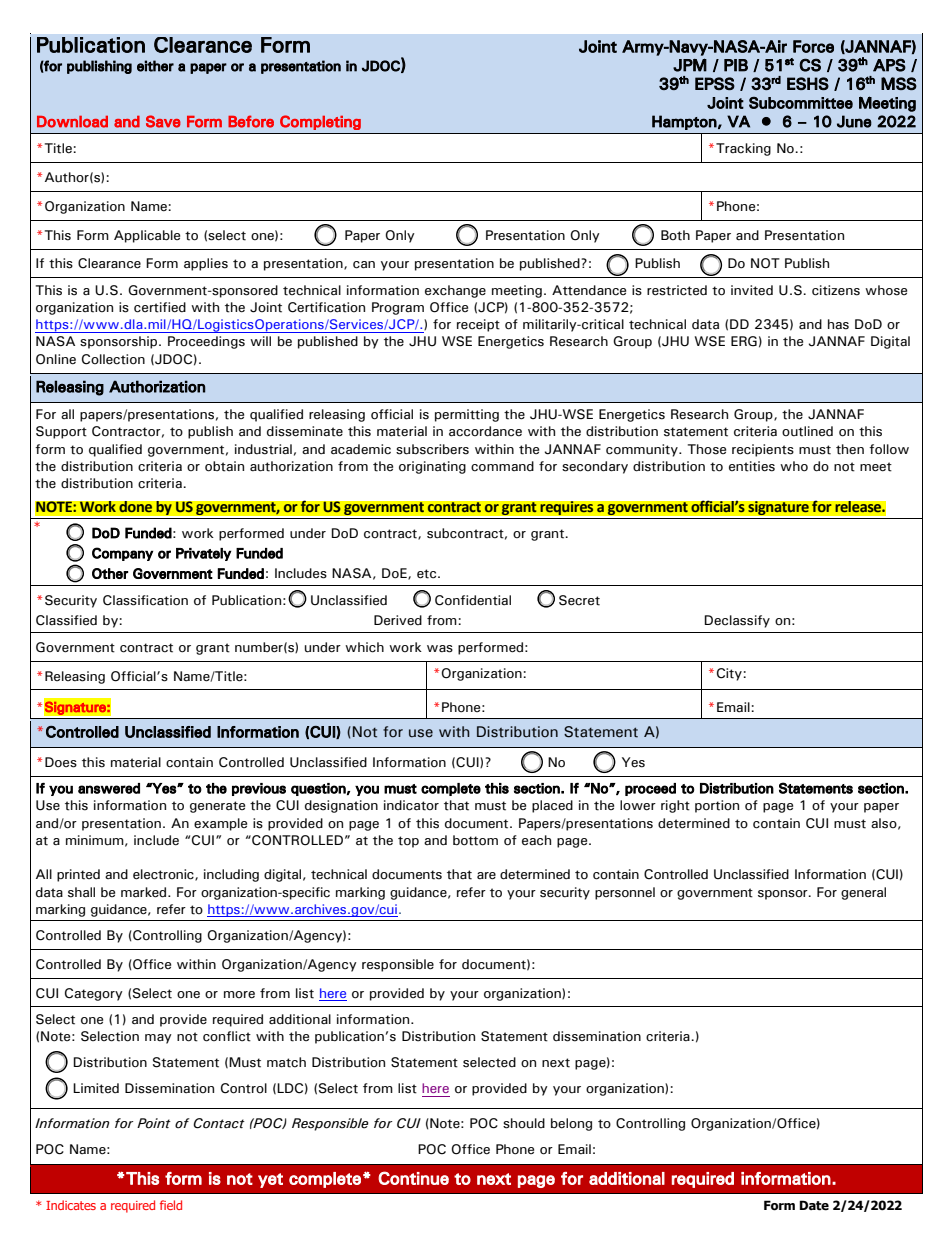  What do you see at coordinates (486, 876) in the page?
I see `are` at bounding box center [486, 876].
